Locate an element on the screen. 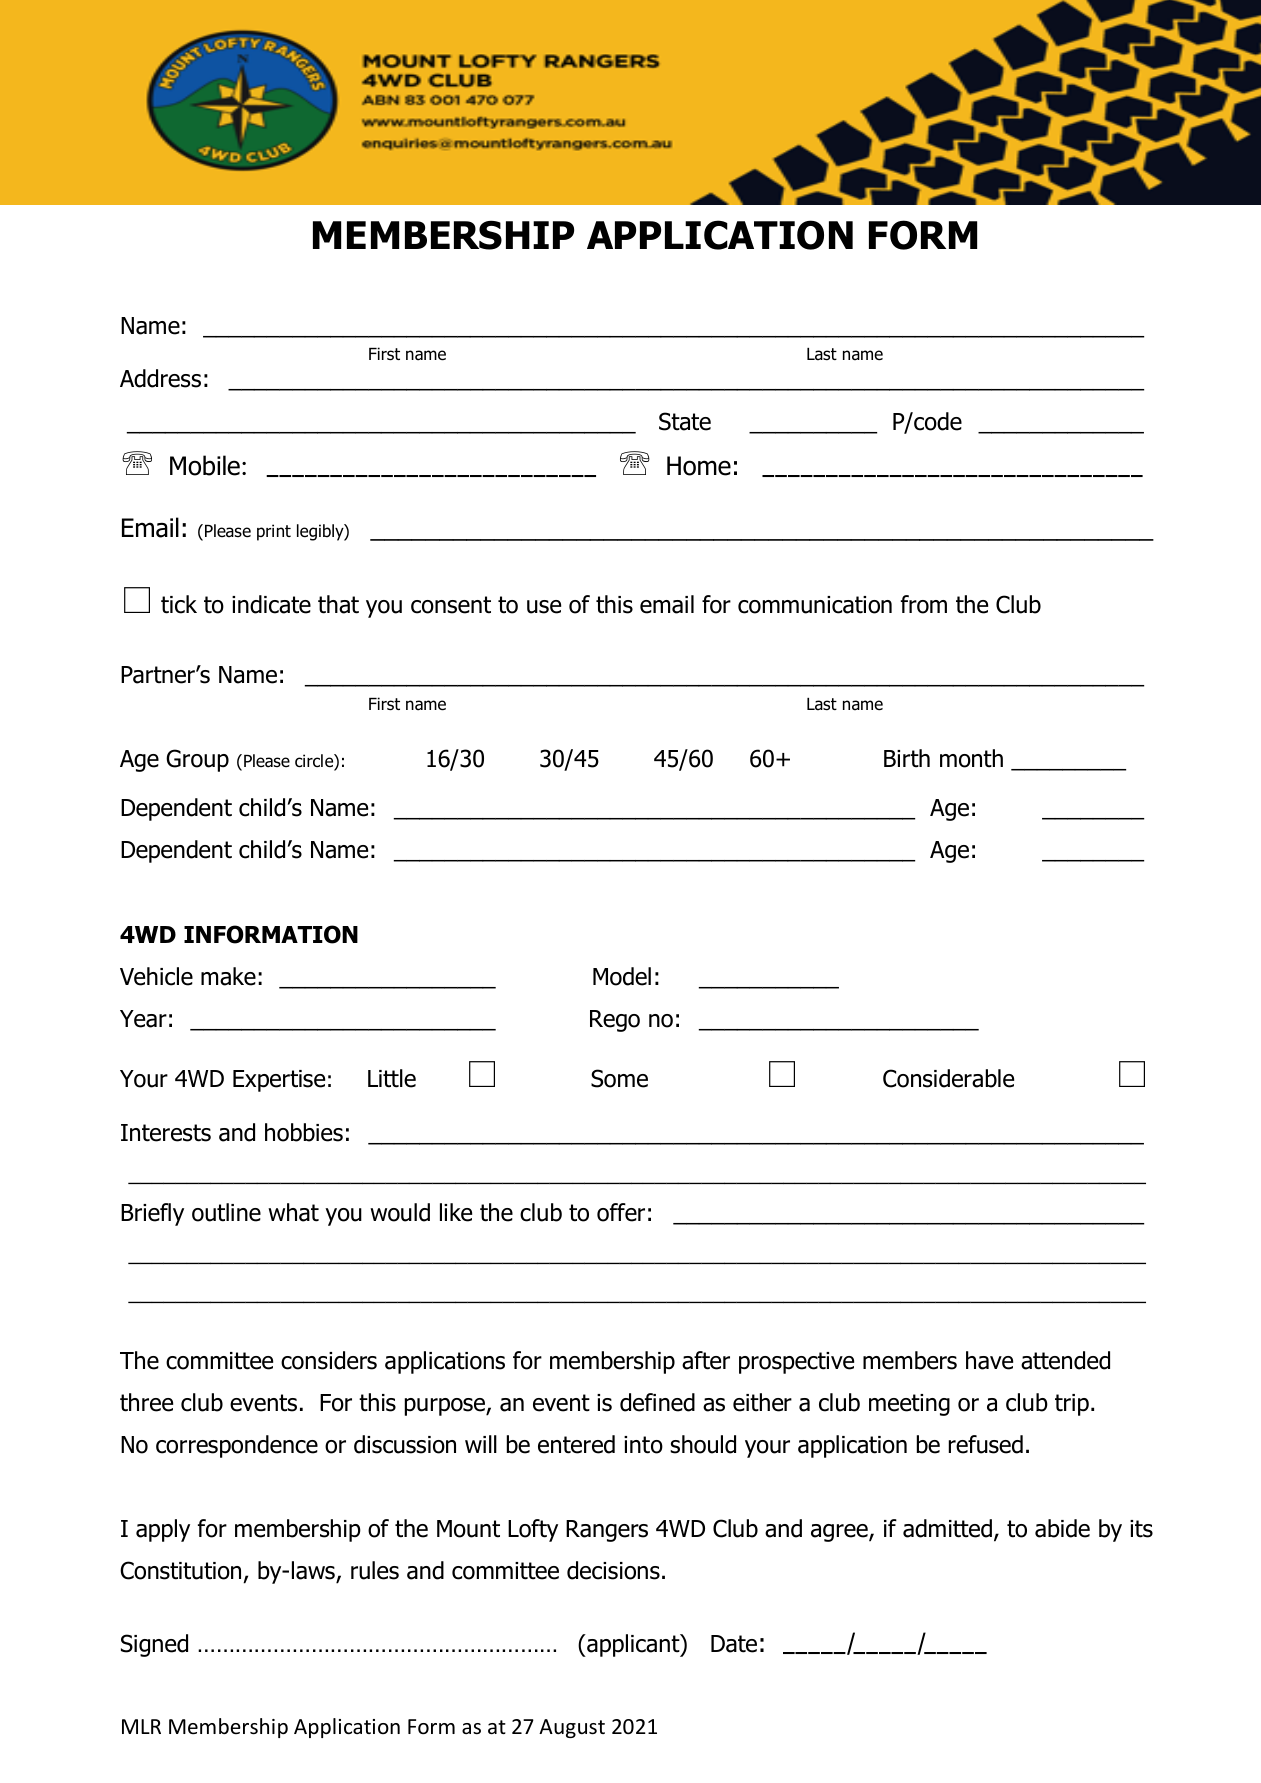 The height and width of the screenshot is (1783, 1261). Signed is located at coordinates (154, 1645).
